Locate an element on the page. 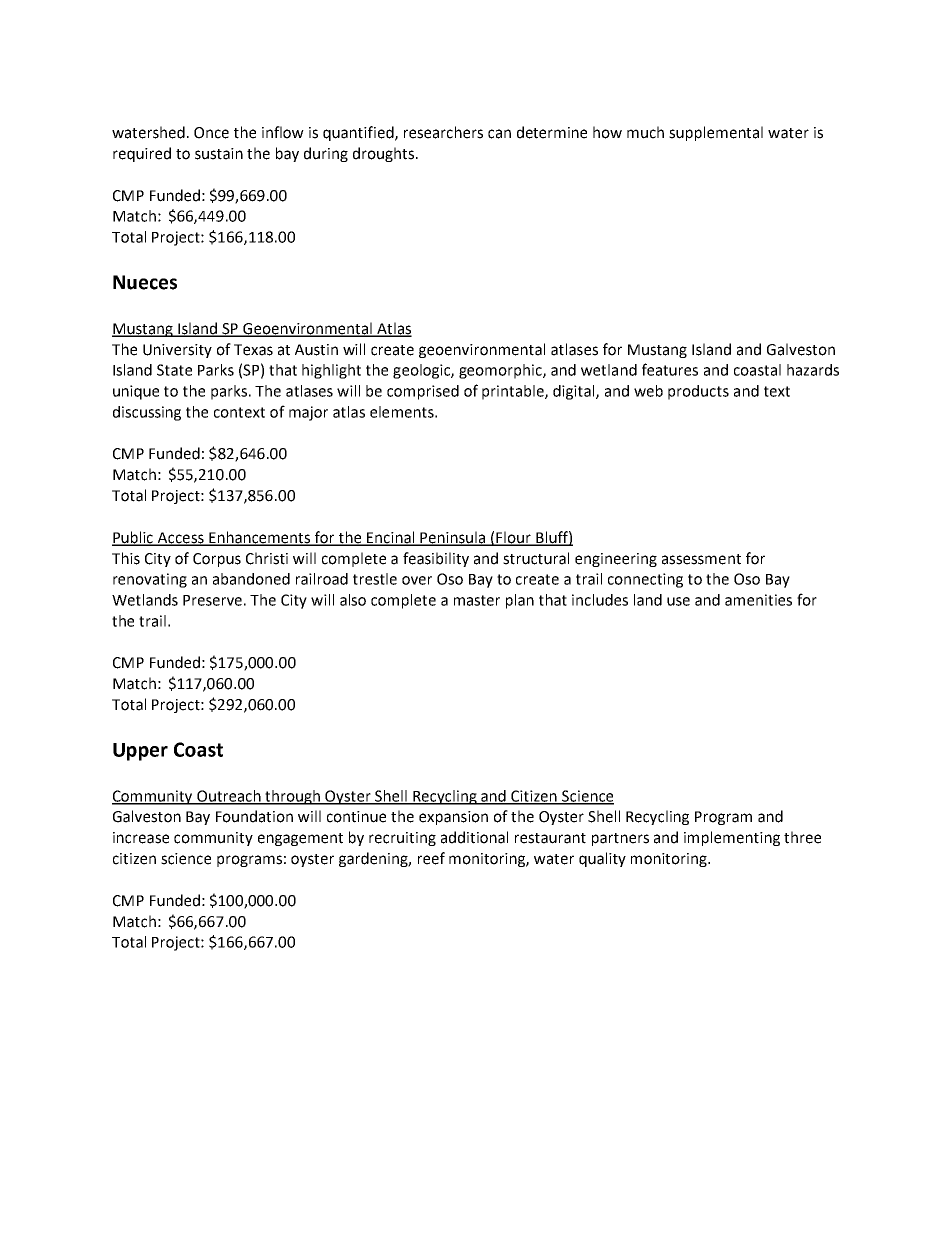  additional is located at coordinates (474, 837).
